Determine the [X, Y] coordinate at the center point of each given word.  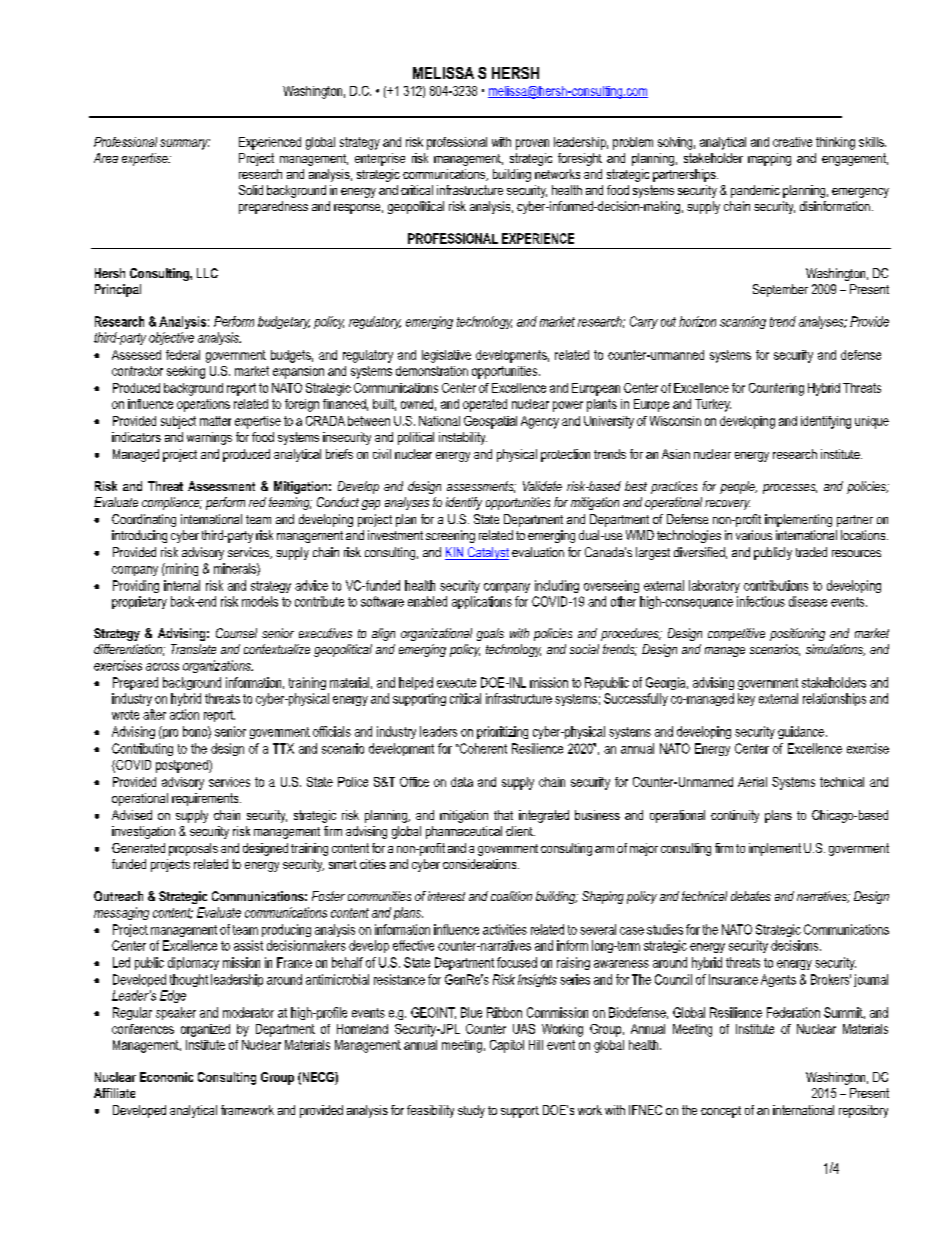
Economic [166, 1077]
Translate [193, 649]
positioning [797, 634]
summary [185, 144]
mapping [769, 159]
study [471, 1111]
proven [532, 144]
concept [721, 1112]
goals [490, 634]
